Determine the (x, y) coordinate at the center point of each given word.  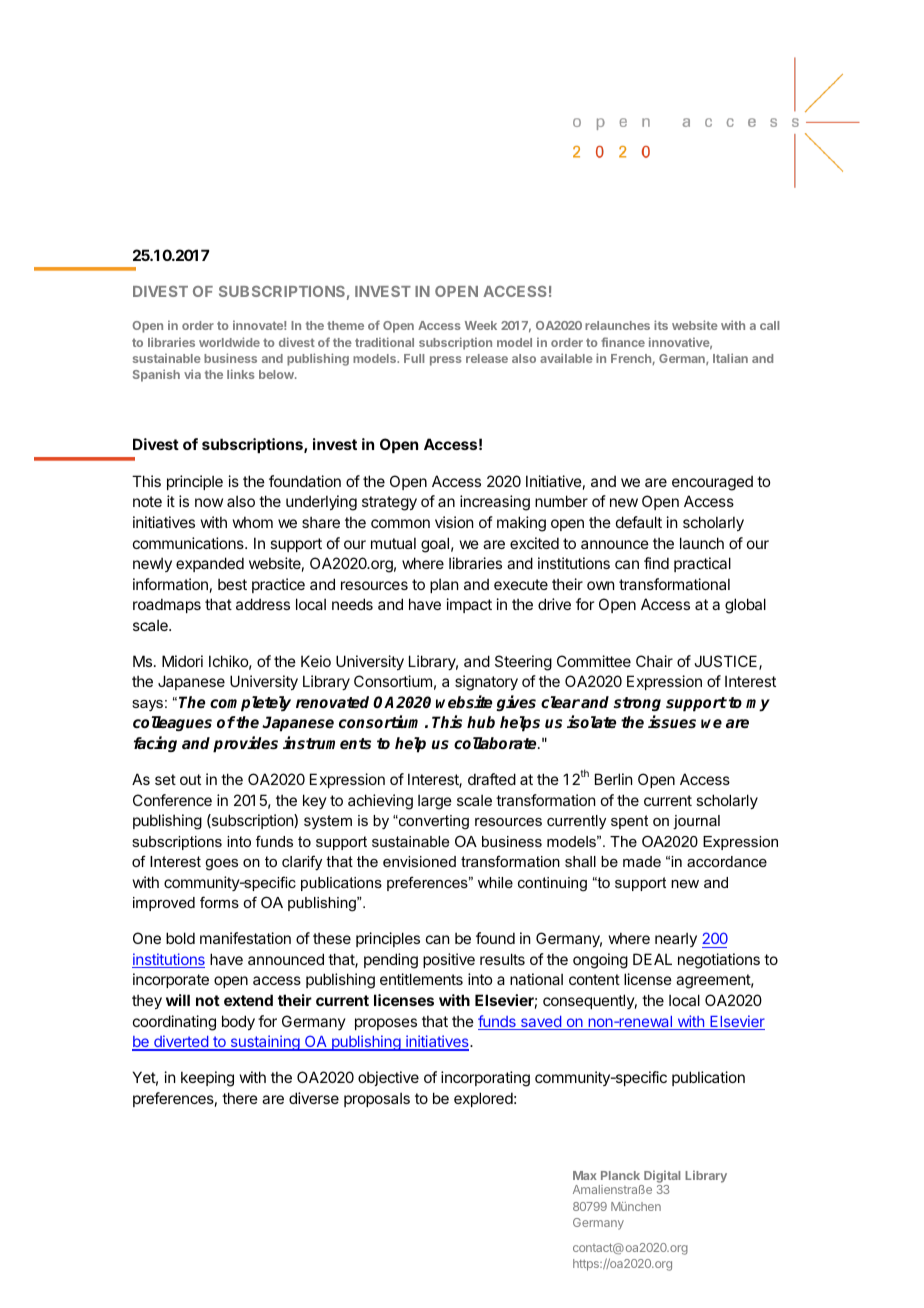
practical (702, 564)
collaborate (496, 743)
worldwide (229, 342)
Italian (730, 358)
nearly (676, 939)
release (487, 358)
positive (449, 960)
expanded (210, 564)
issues (672, 722)
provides (245, 744)
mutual (393, 543)
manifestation (245, 938)
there (240, 1098)
